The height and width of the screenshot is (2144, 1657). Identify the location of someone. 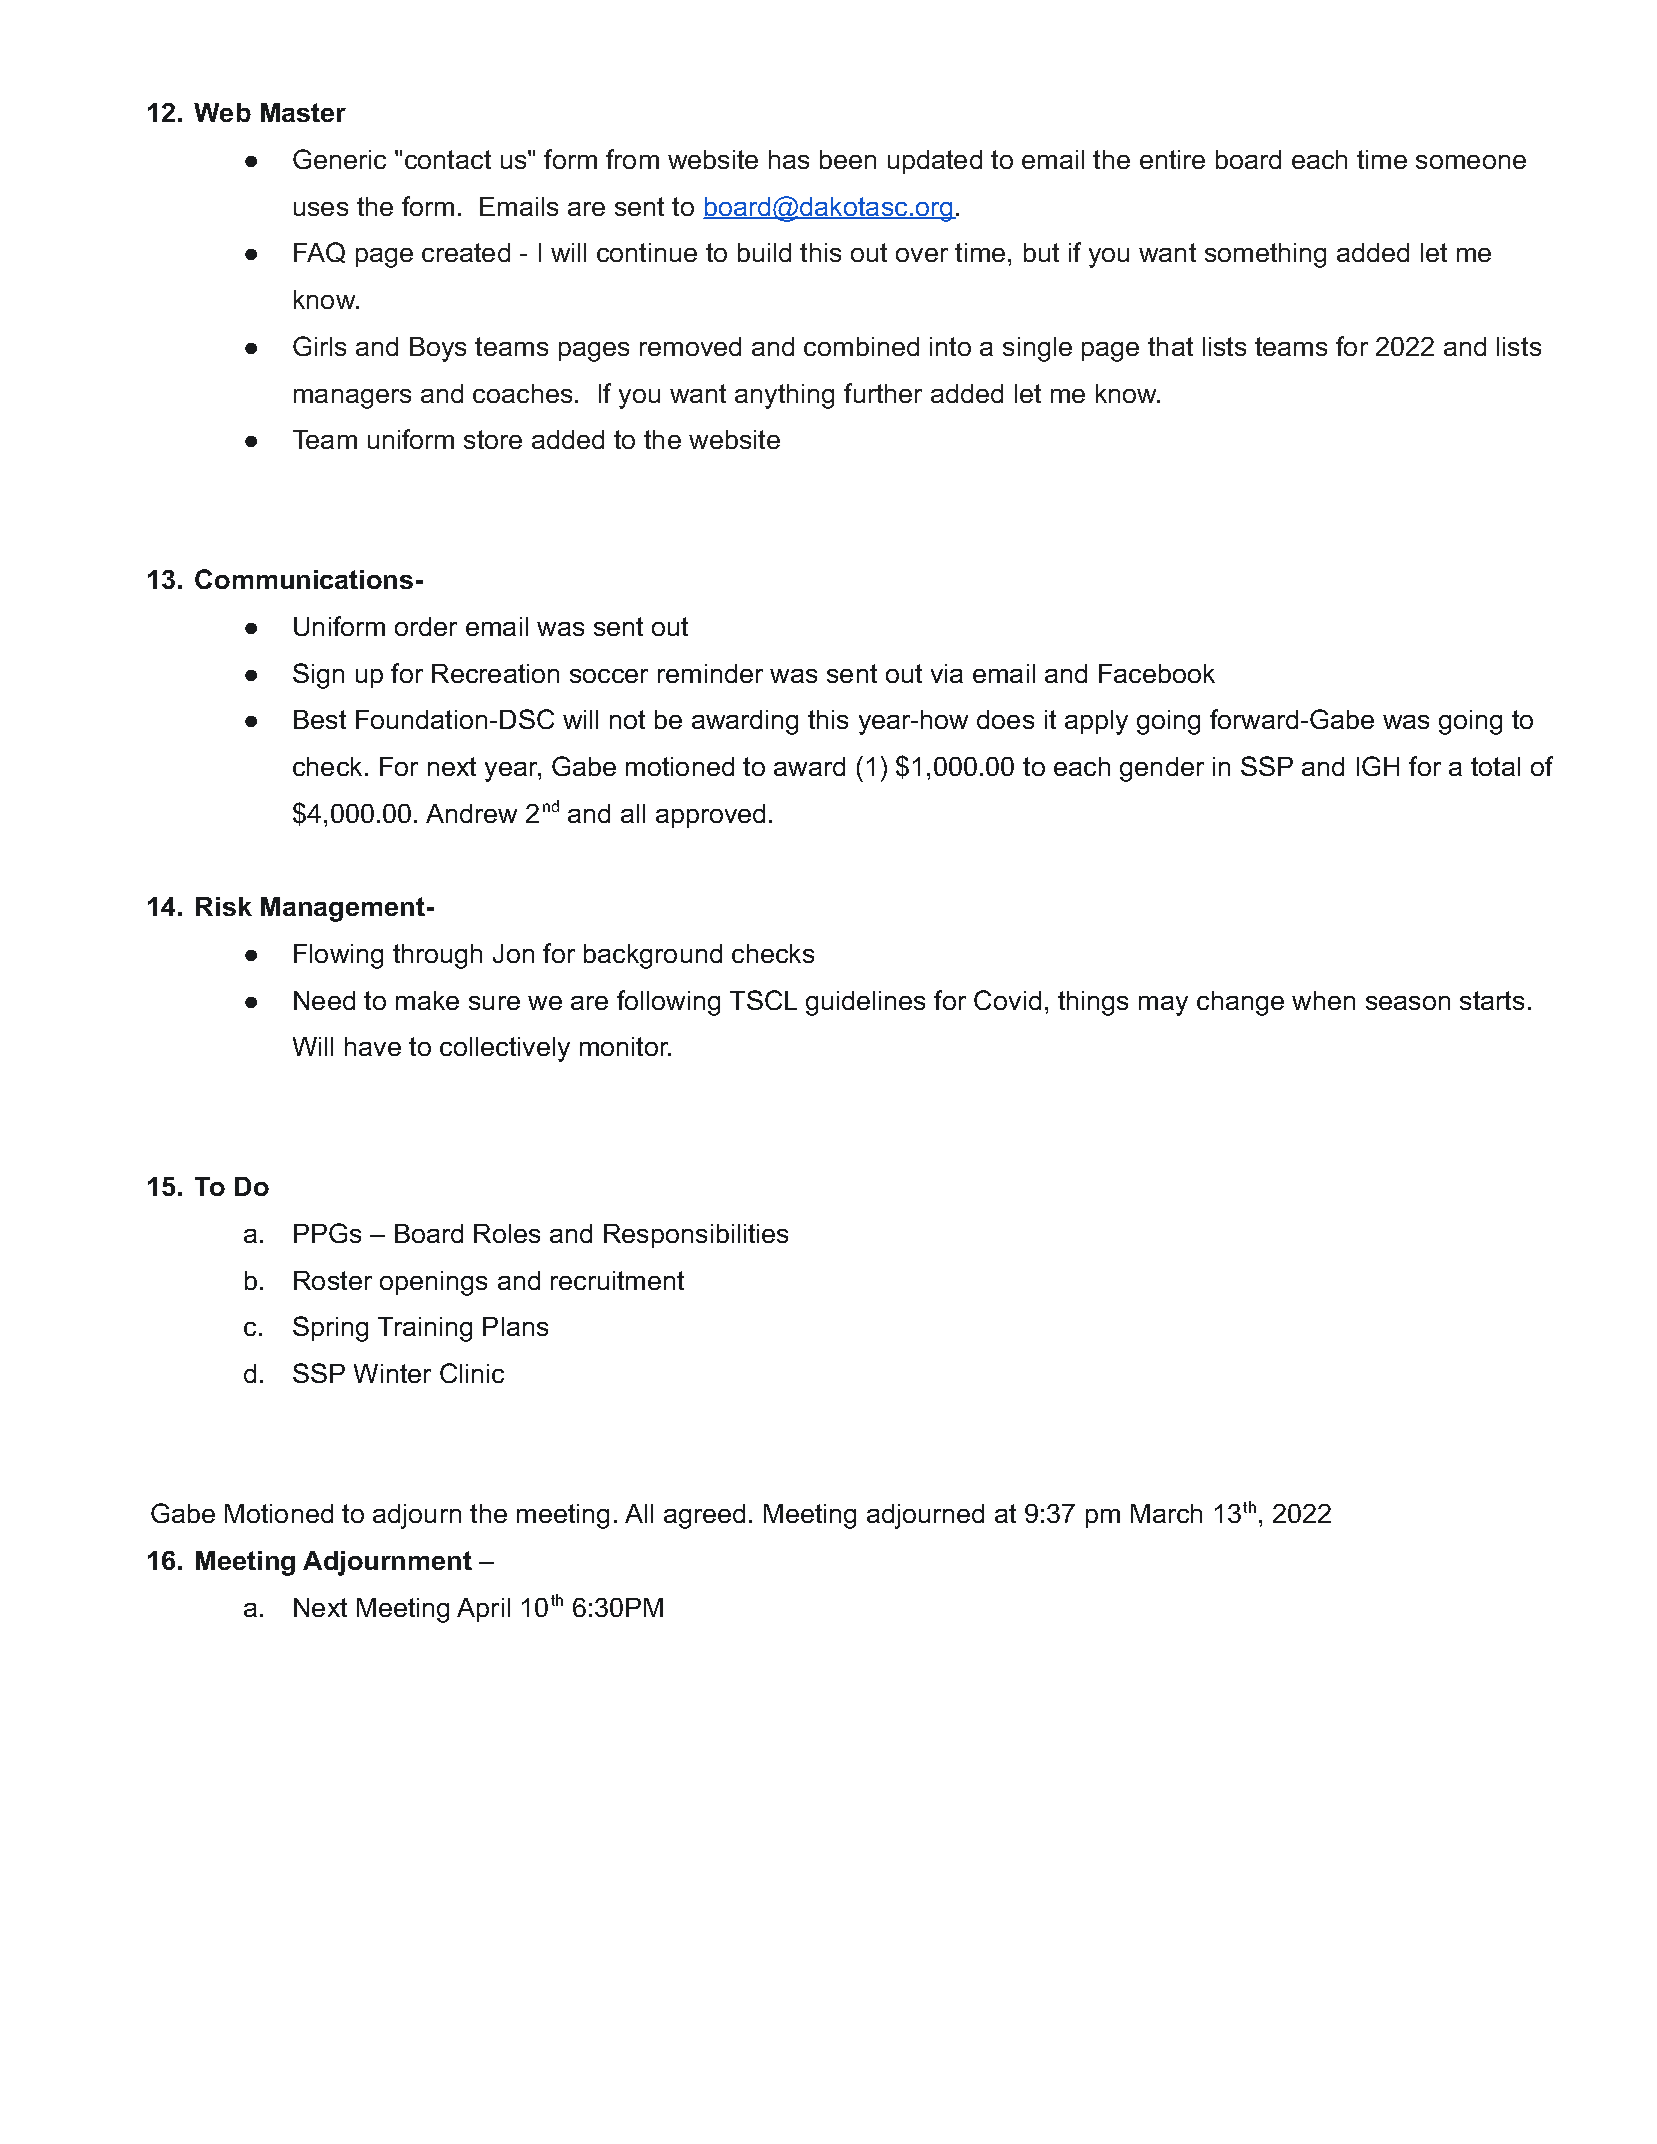
(1471, 162).
